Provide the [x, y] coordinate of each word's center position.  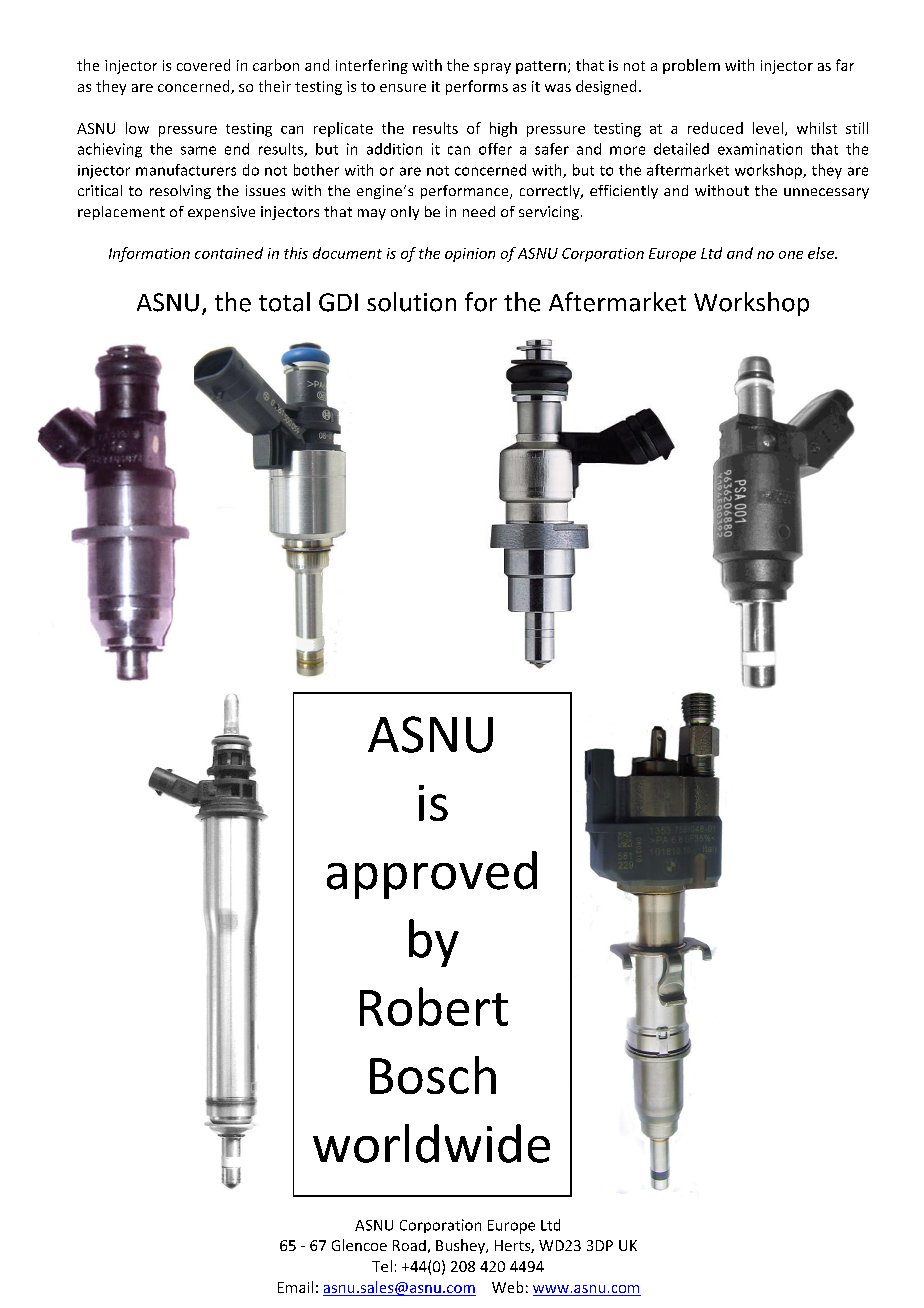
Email [295, 1287]
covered [203, 65]
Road [409, 1245]
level [768, 128]
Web [507, 1287]
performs [477, 87]
